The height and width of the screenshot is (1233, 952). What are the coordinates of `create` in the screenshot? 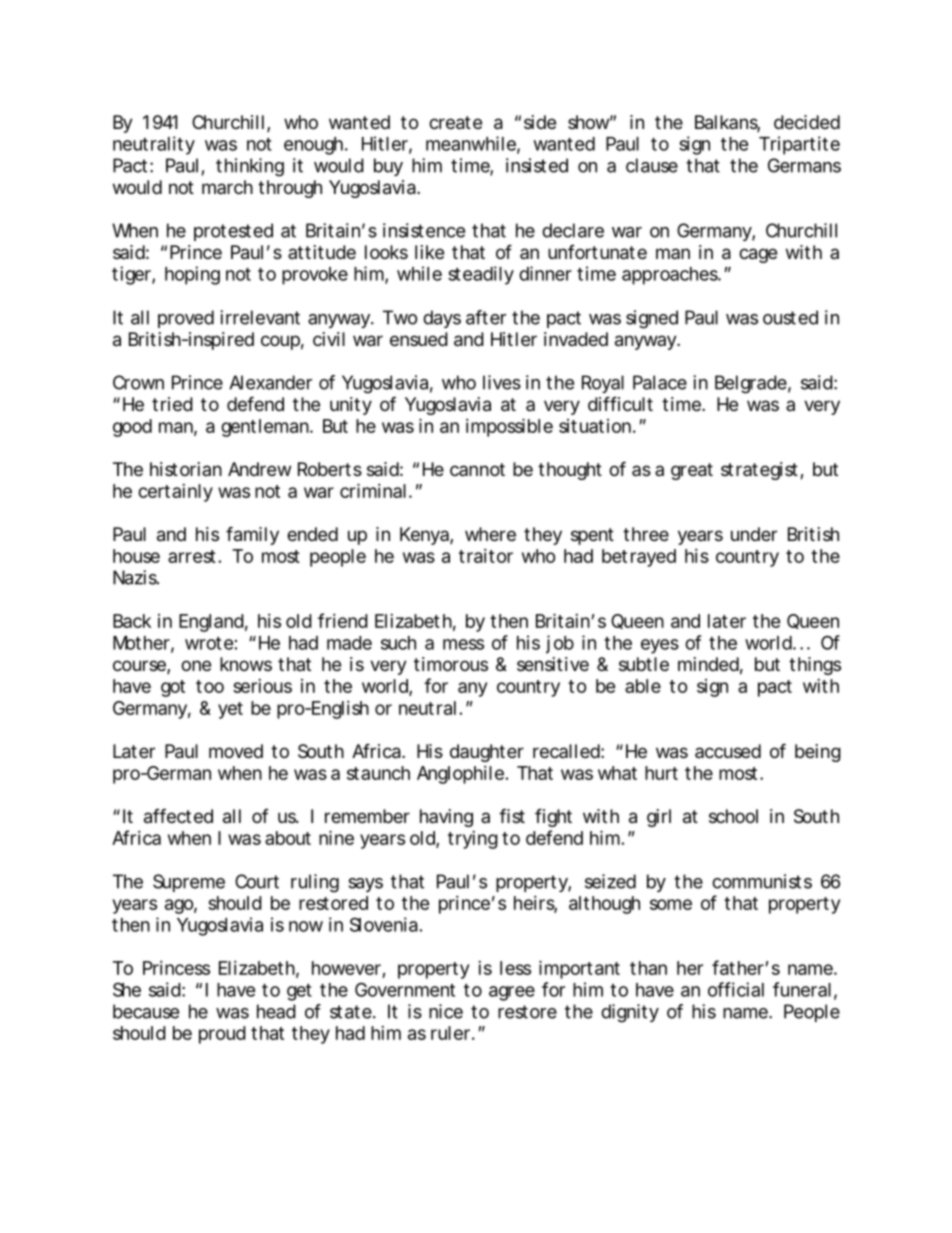 It's located at (455, 123).
